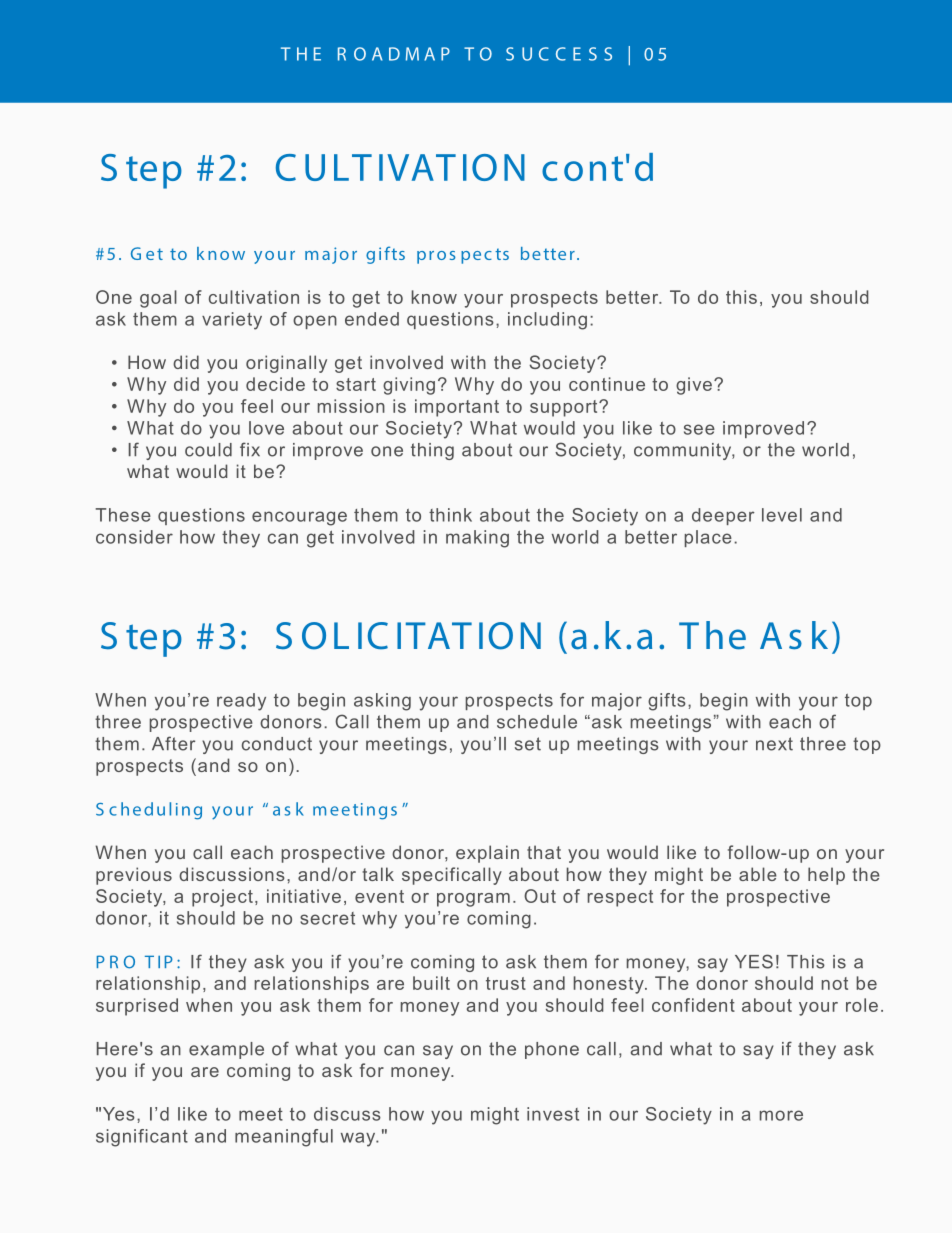  Describe the element at coordinates (222, 898) in the screenshot. I see `project` at that location.
